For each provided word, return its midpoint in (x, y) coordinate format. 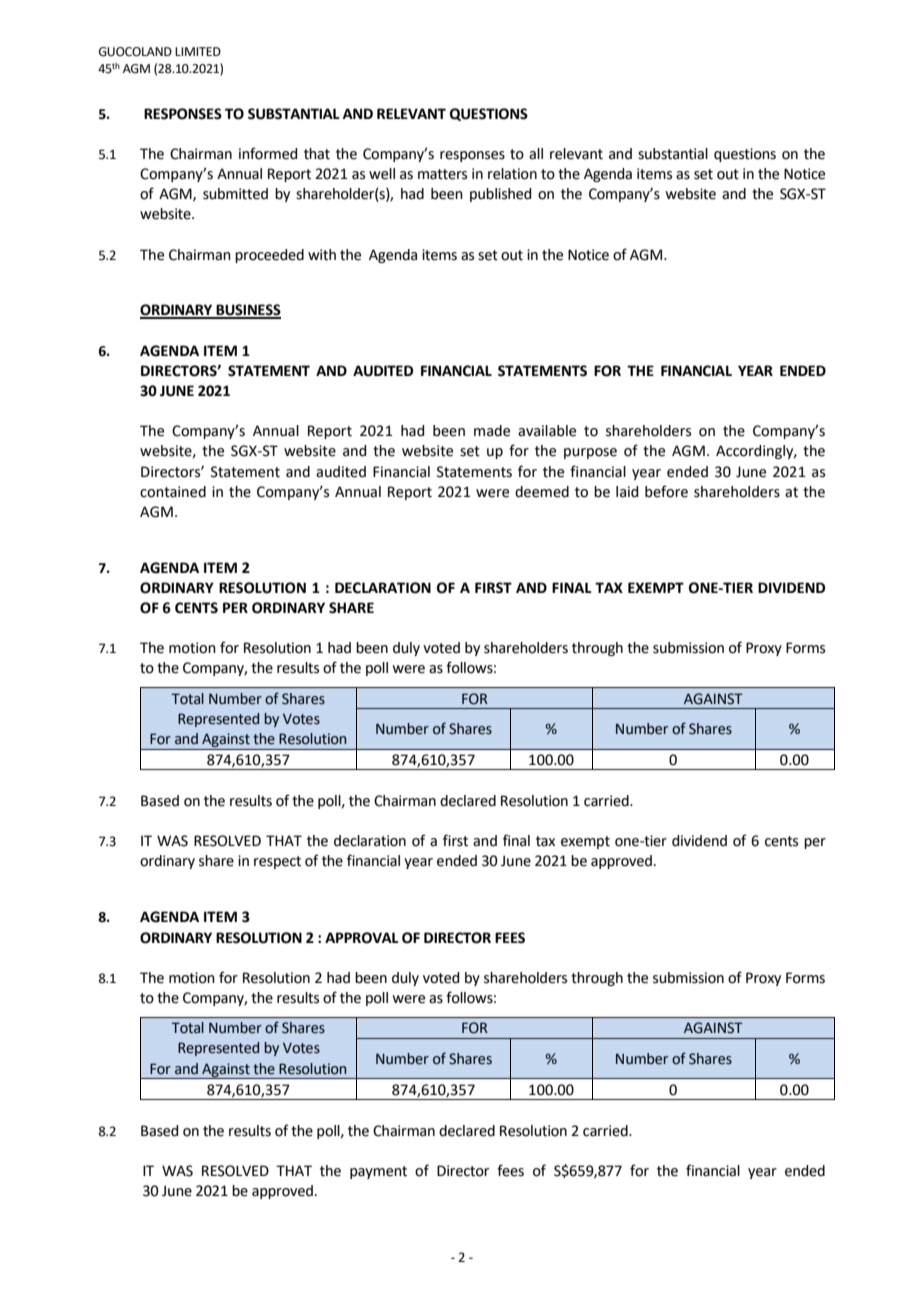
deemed (542, 492)
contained (173, 492)
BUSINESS (248, 311)
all (536, 154)
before (666, 491)
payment (378, 1172)
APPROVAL (362, 938)
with (322, 255)
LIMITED (198, 51)
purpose (590, 453)
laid (627, 492)
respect (277, 862)
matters (442, 174)
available (547, 431)
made (492, 431)
